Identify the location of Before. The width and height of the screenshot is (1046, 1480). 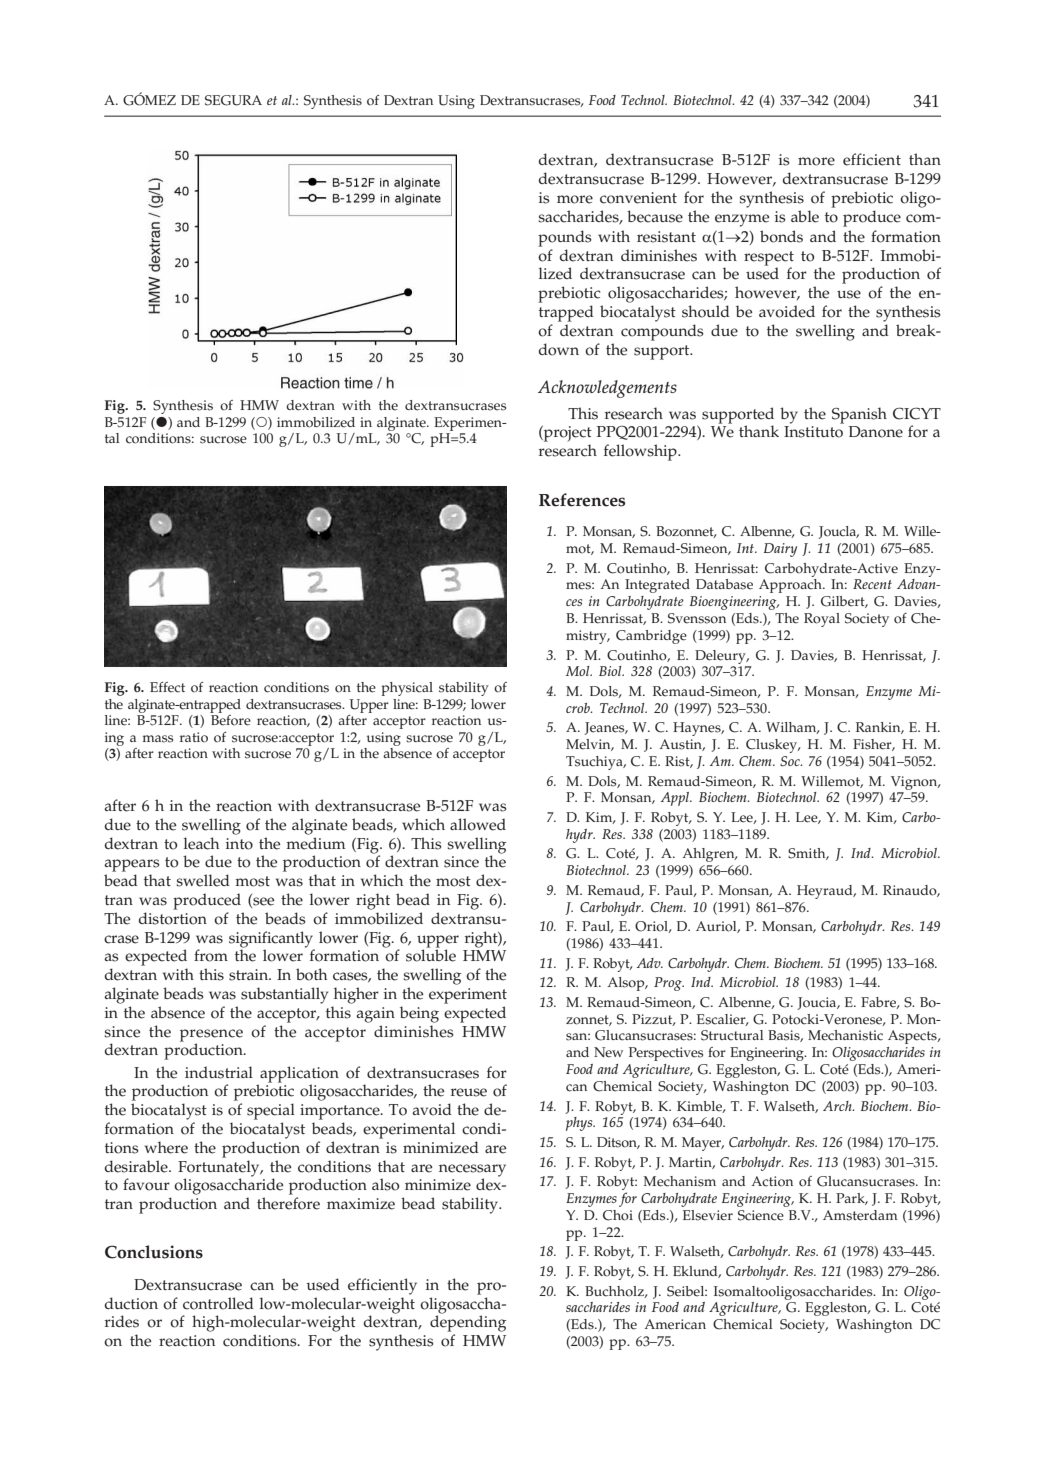
(231, 720).
